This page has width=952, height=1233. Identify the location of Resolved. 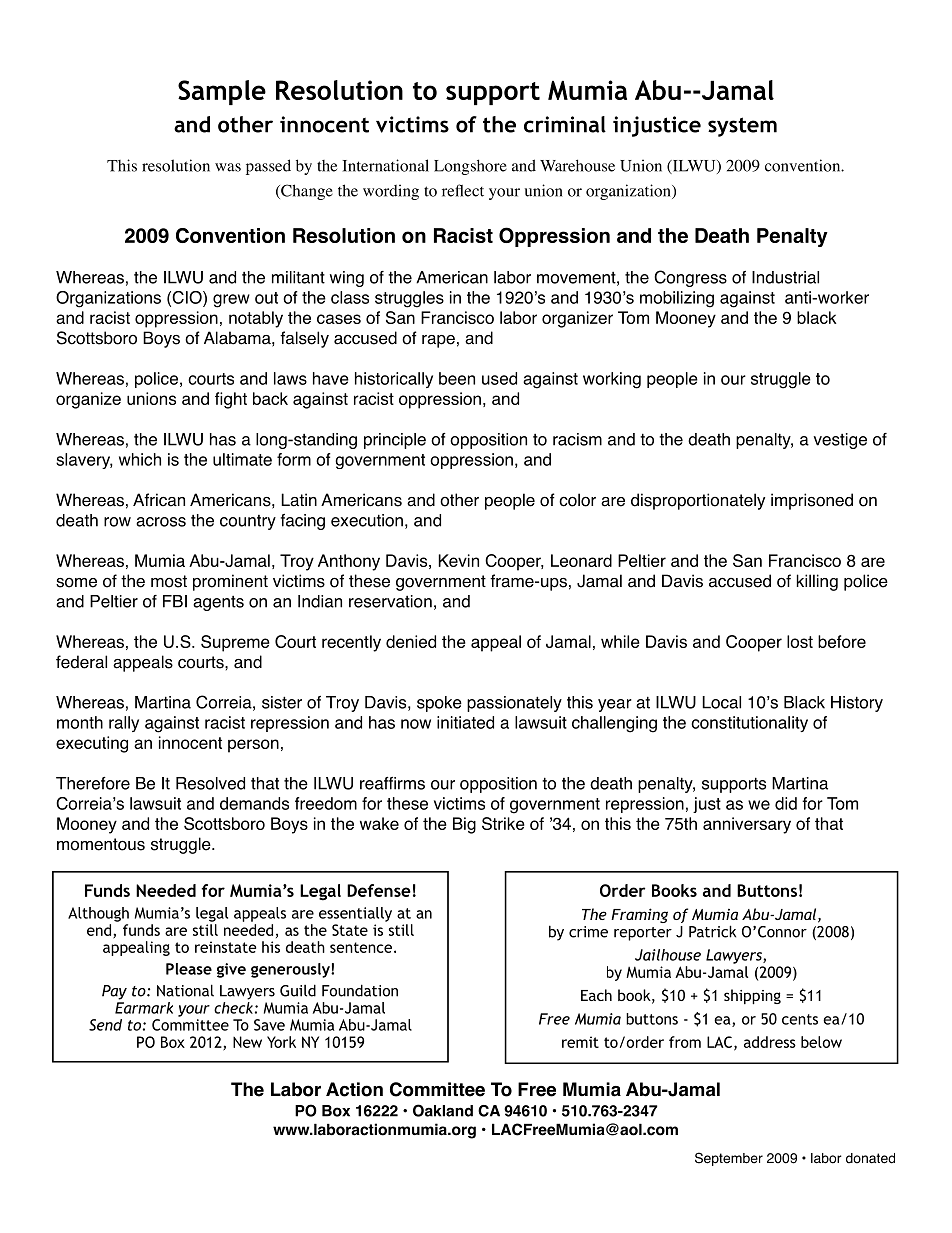
(210, 783).
